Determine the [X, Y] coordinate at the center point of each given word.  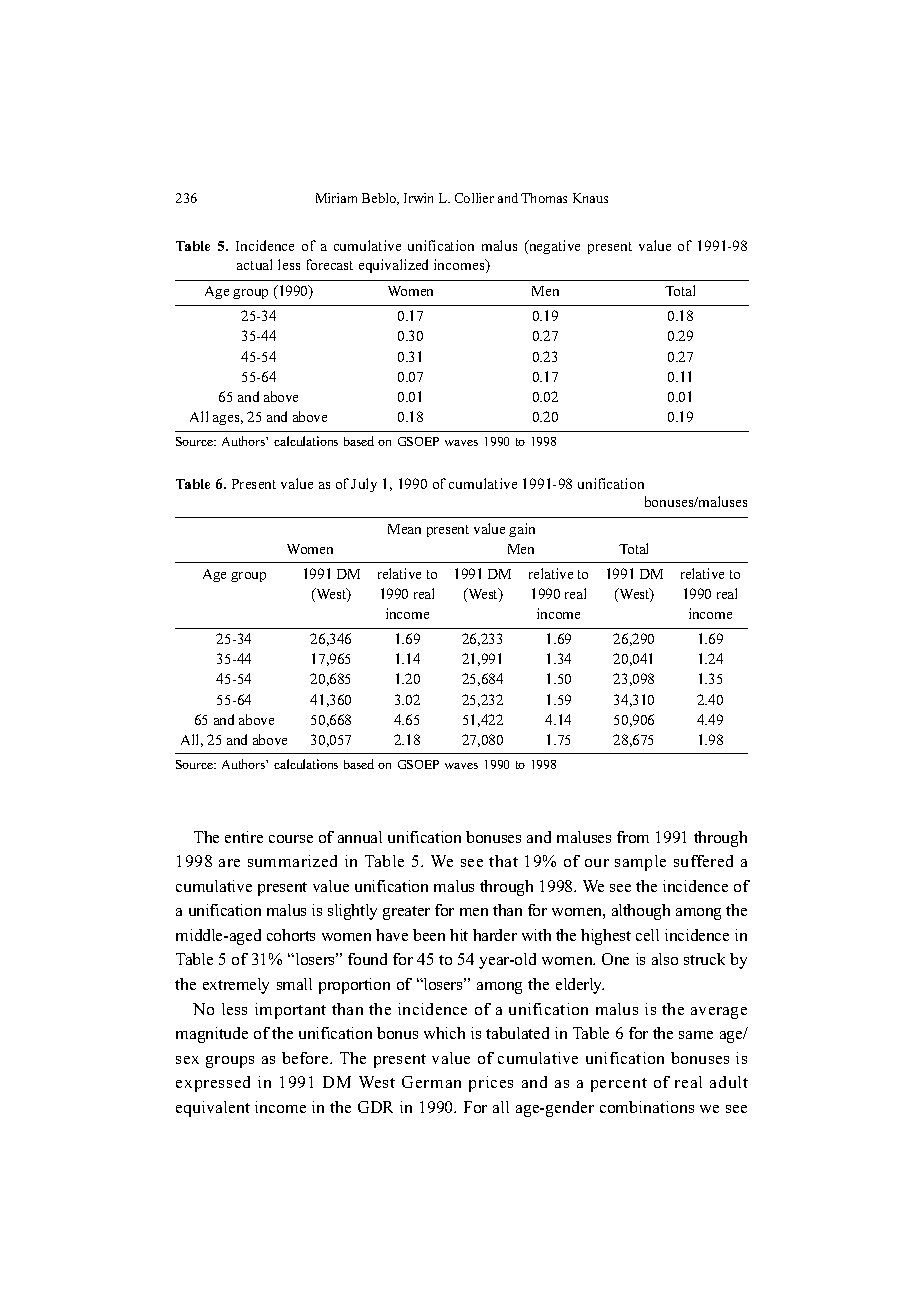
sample [640, 863]
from [633, 837]
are [229, 863]
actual [254, 264]
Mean [404, 529]
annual [360, 837]
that [503, 861]
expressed [213, 1084]
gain [522, 530]
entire [244, 837]
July [364, 485]
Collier [474, 198]
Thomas [544, 198]
